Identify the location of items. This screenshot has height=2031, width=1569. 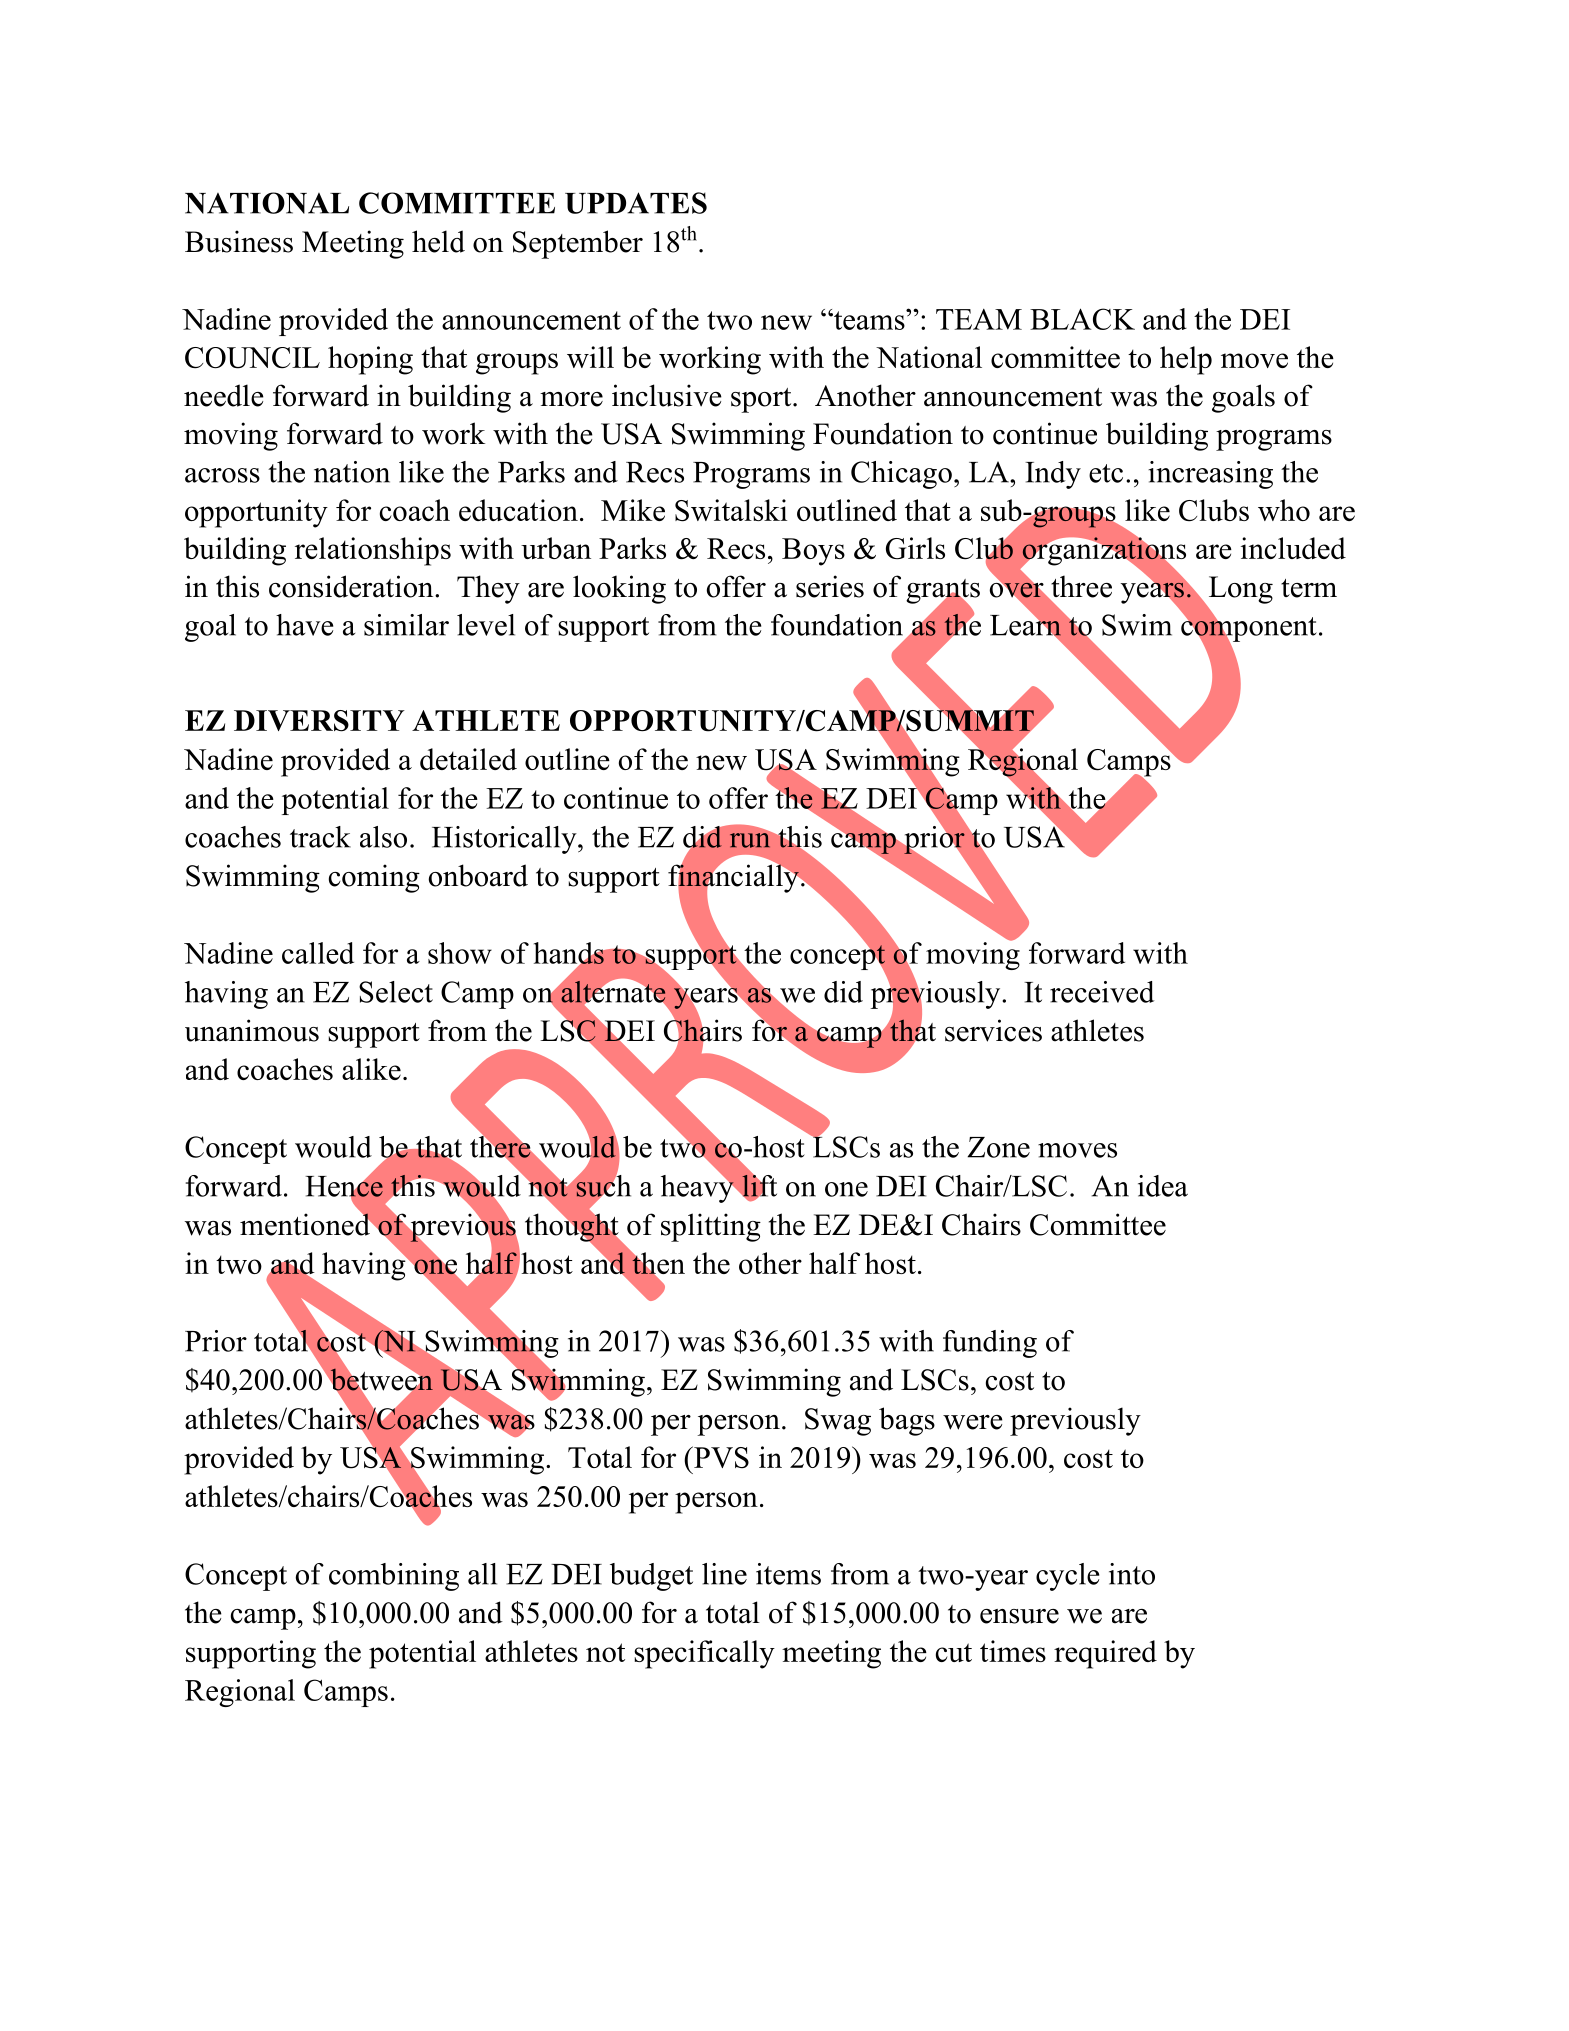
(788, 1574).
